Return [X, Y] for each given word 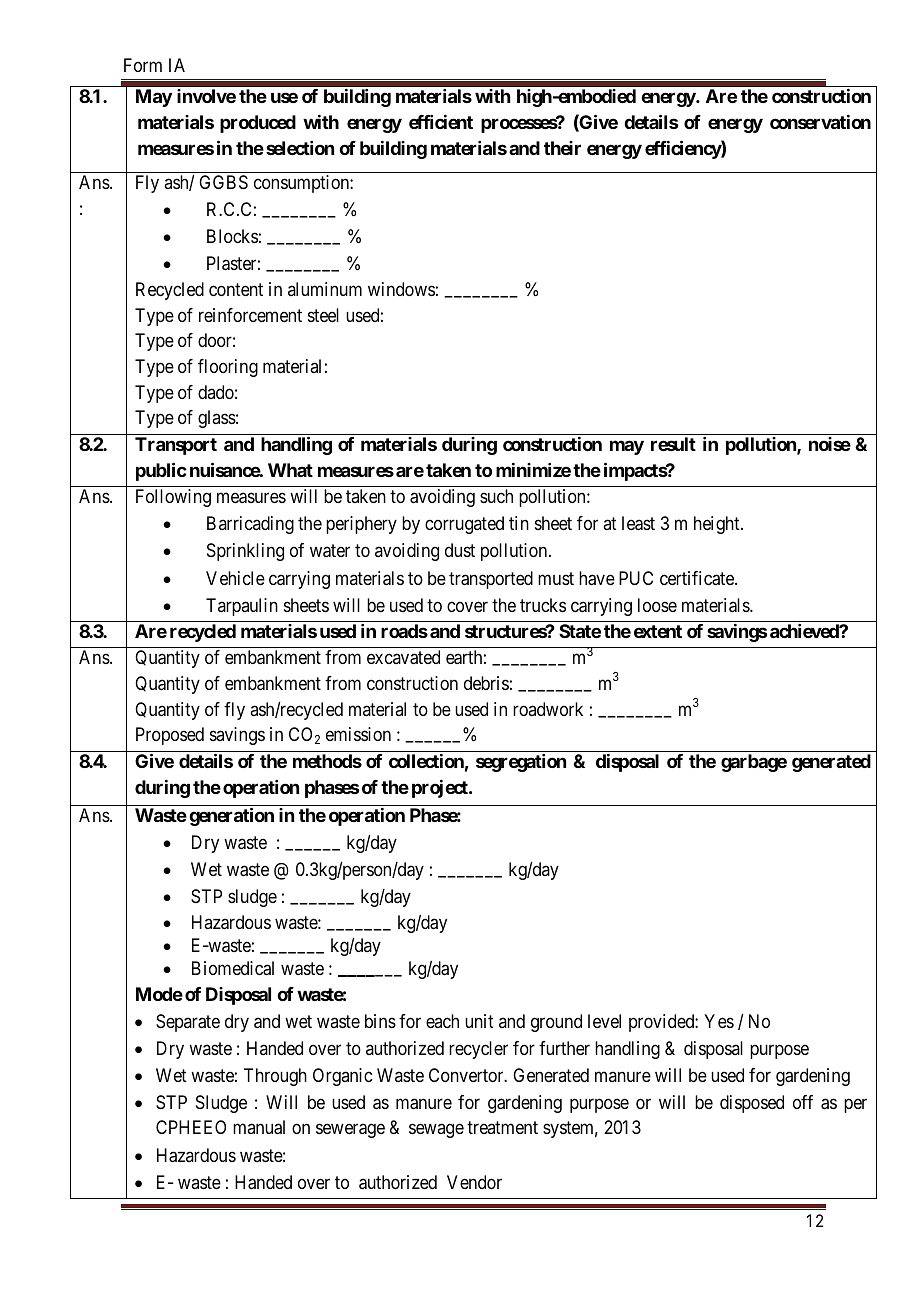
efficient [441, 122]
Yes [719, 1021]
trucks [543, 605]
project [441, 789]
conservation [820, 122]
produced [258, 124]
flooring [228, 368]
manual [259, 1127]
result [673, 444]
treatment [502, 1128]
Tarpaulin [242, 607]
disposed [752, 1104]
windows [401, 289]
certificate [698, 578]
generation [231, 816]
